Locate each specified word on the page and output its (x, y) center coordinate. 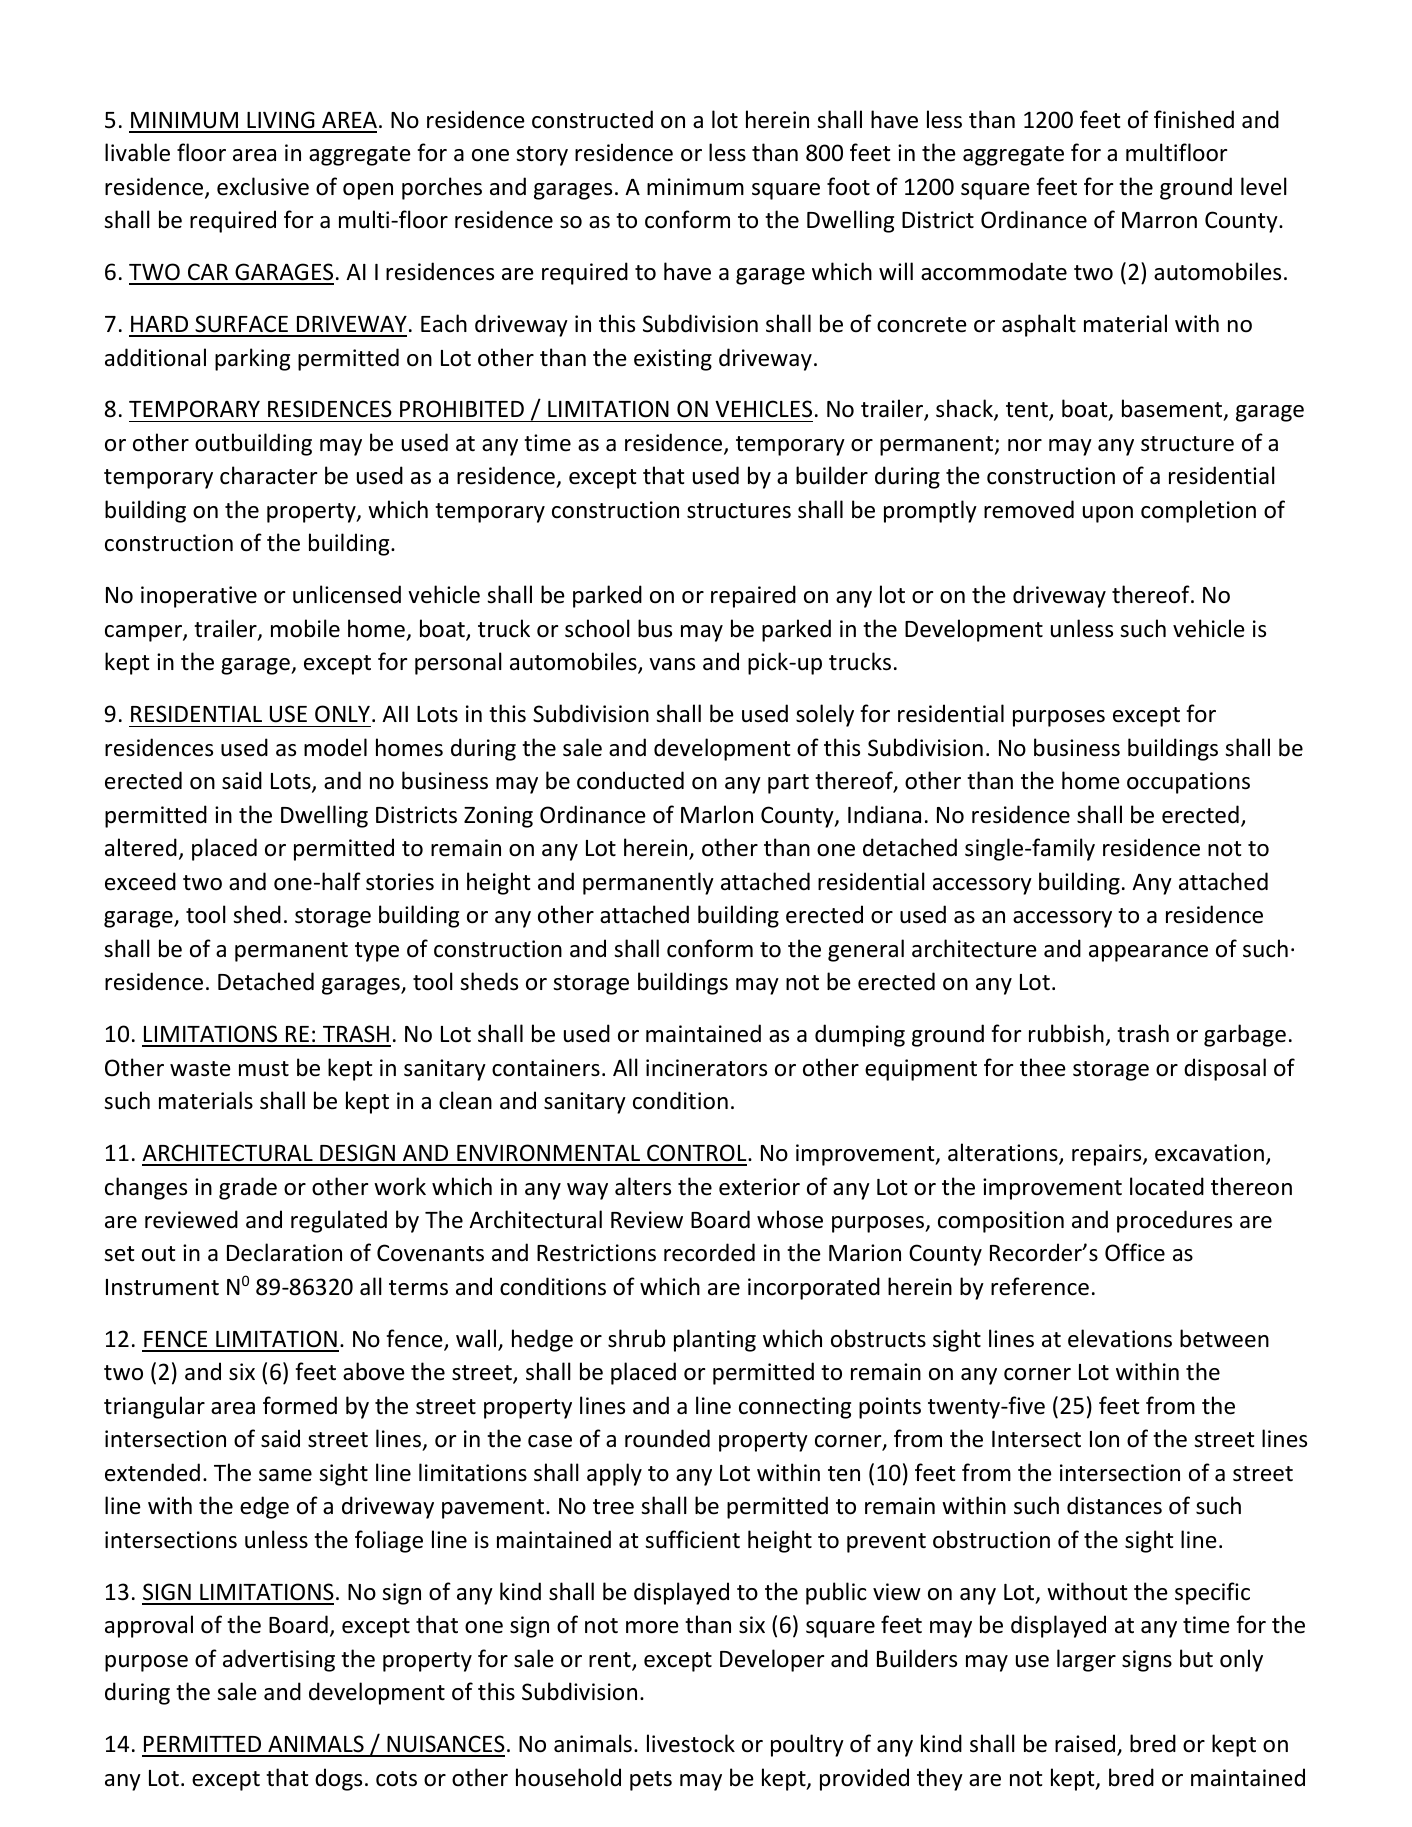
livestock (691, 1743)
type (377, 952)
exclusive (263, 186)
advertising (279, 1660)
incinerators (706, 1068)
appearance (1148, 953)
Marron (1159, 220)
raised (1086, 1744)
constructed (592, 119)
